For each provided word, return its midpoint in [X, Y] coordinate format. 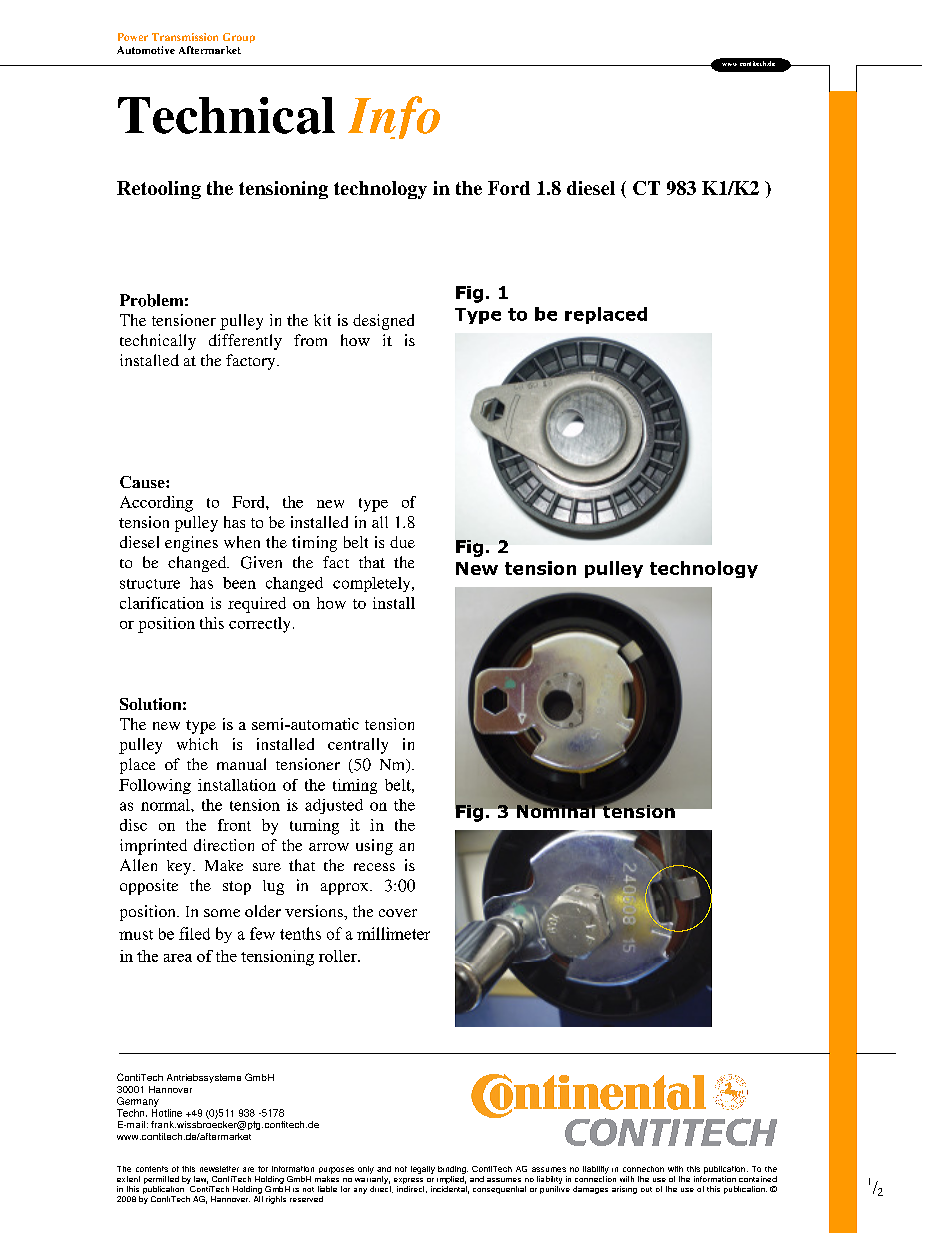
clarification [162, 603]
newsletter [219, 1169]
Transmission [185, 37]
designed [383, 322]
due [402, 542]
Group [239, 38]
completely [373, 584]
